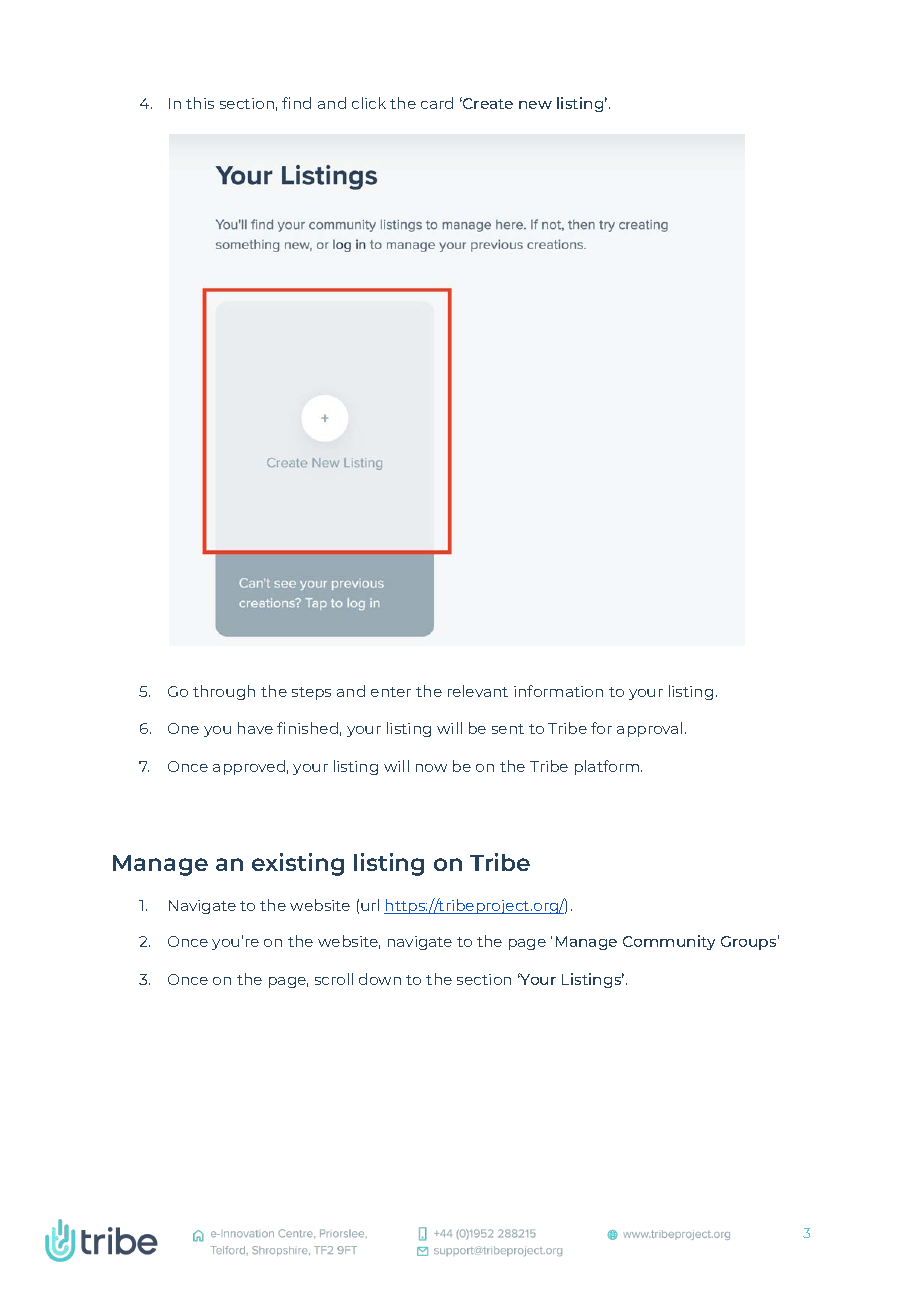 The height and width of the document is (1307, 924). What do you see at coordinates (200, 103) in the document?
I see `this` at bounding box center [200, 103].
